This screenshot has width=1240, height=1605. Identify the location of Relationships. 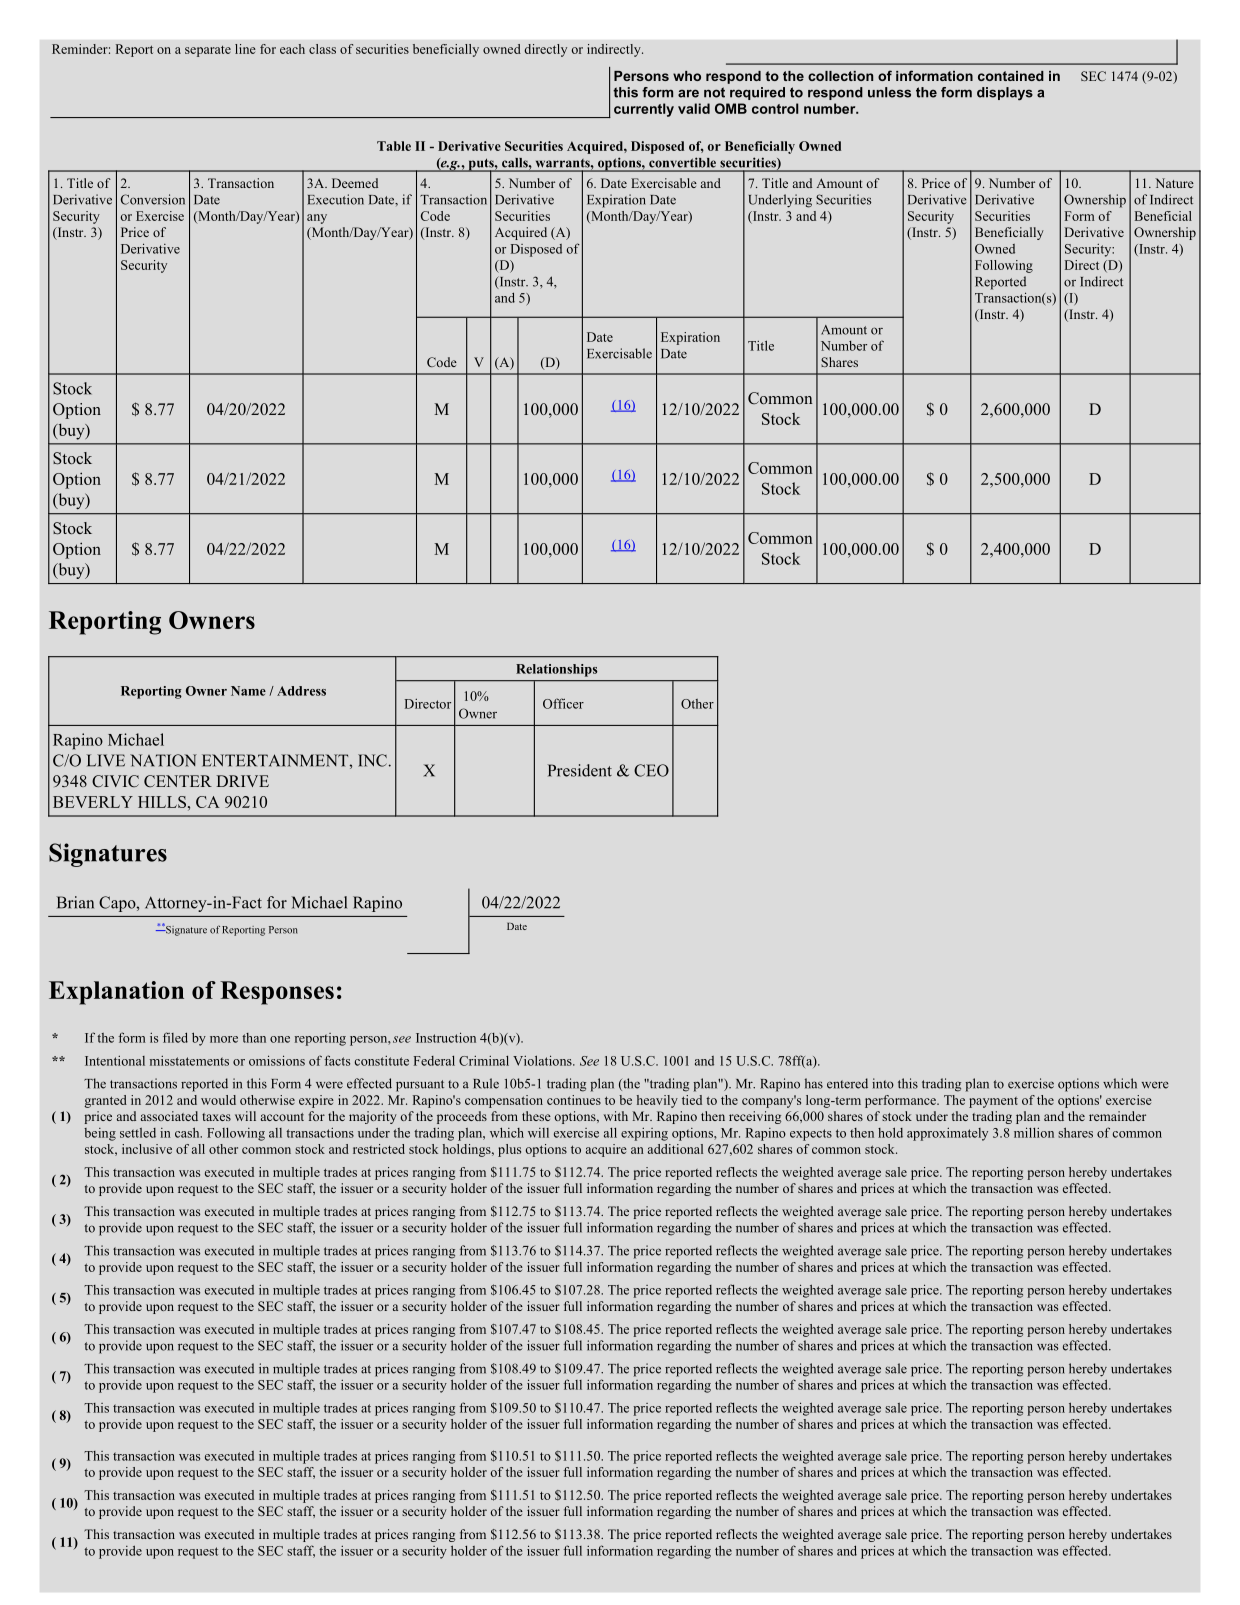
(557, 670).
